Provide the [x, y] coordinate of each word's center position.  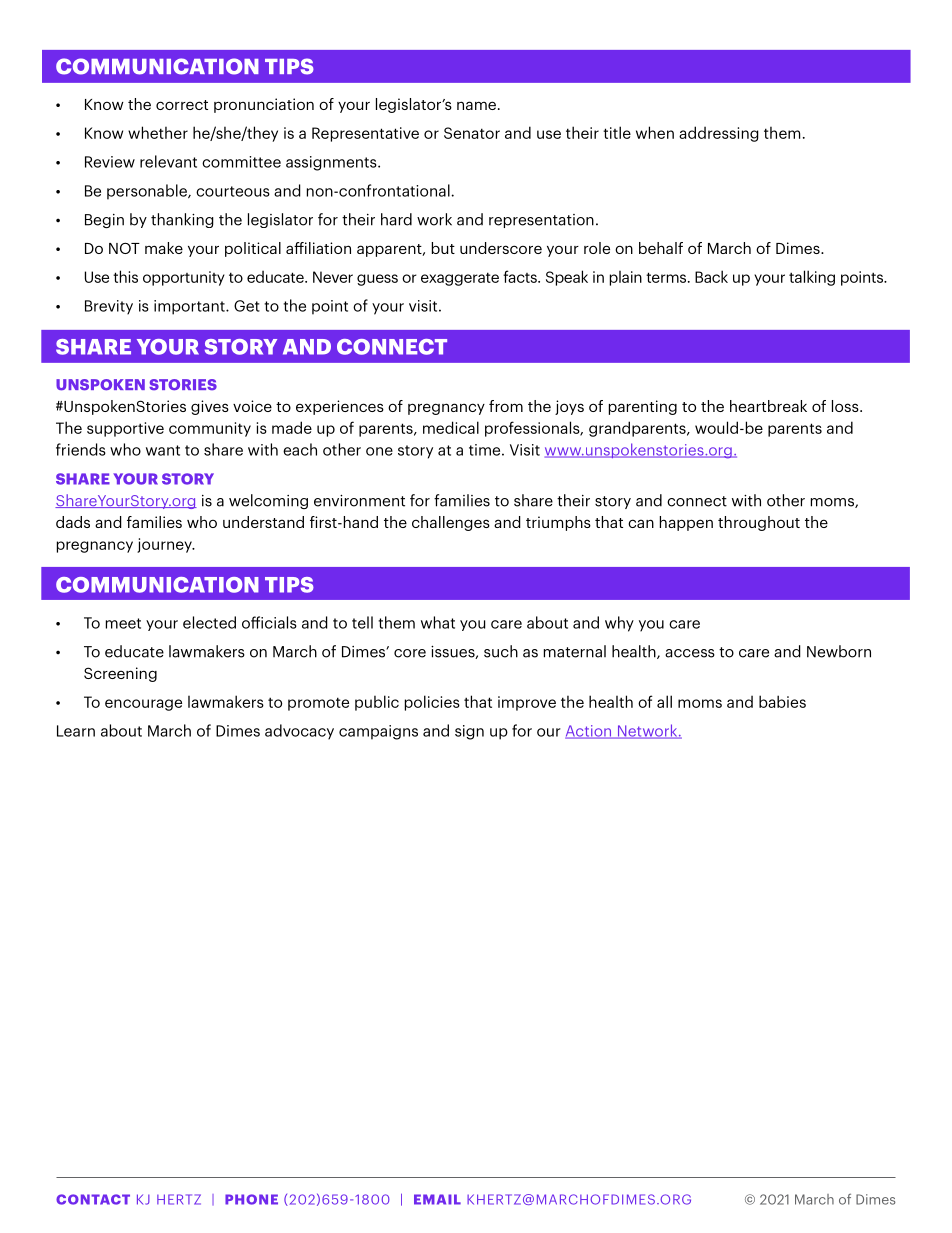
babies [782, 701]
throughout [759, 523]
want [163, 450]
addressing [719, 134]
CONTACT [93, 1199]
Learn [76, 731]
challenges [451, 523]
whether [158, 132]
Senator [472, 133]
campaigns [378, 732]
